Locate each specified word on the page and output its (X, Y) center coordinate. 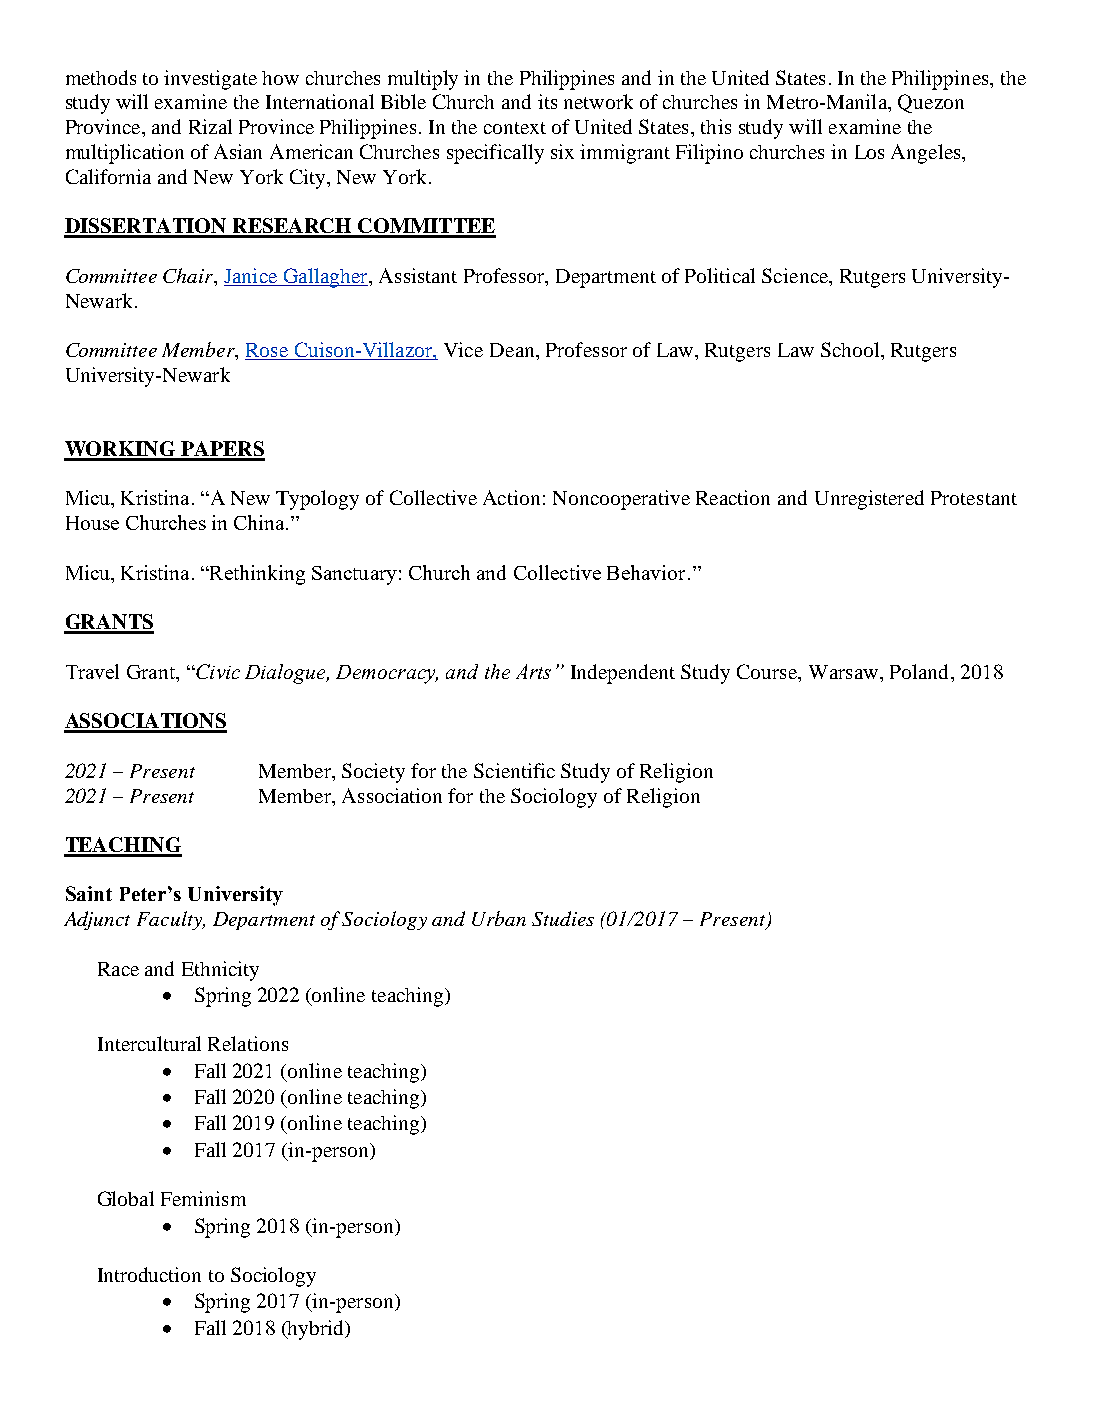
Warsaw (845, 672)
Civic (217, 671)
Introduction (149, 1274)
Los (869, 152)
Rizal (210, 126)
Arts (533, 671)
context (515, 128)
